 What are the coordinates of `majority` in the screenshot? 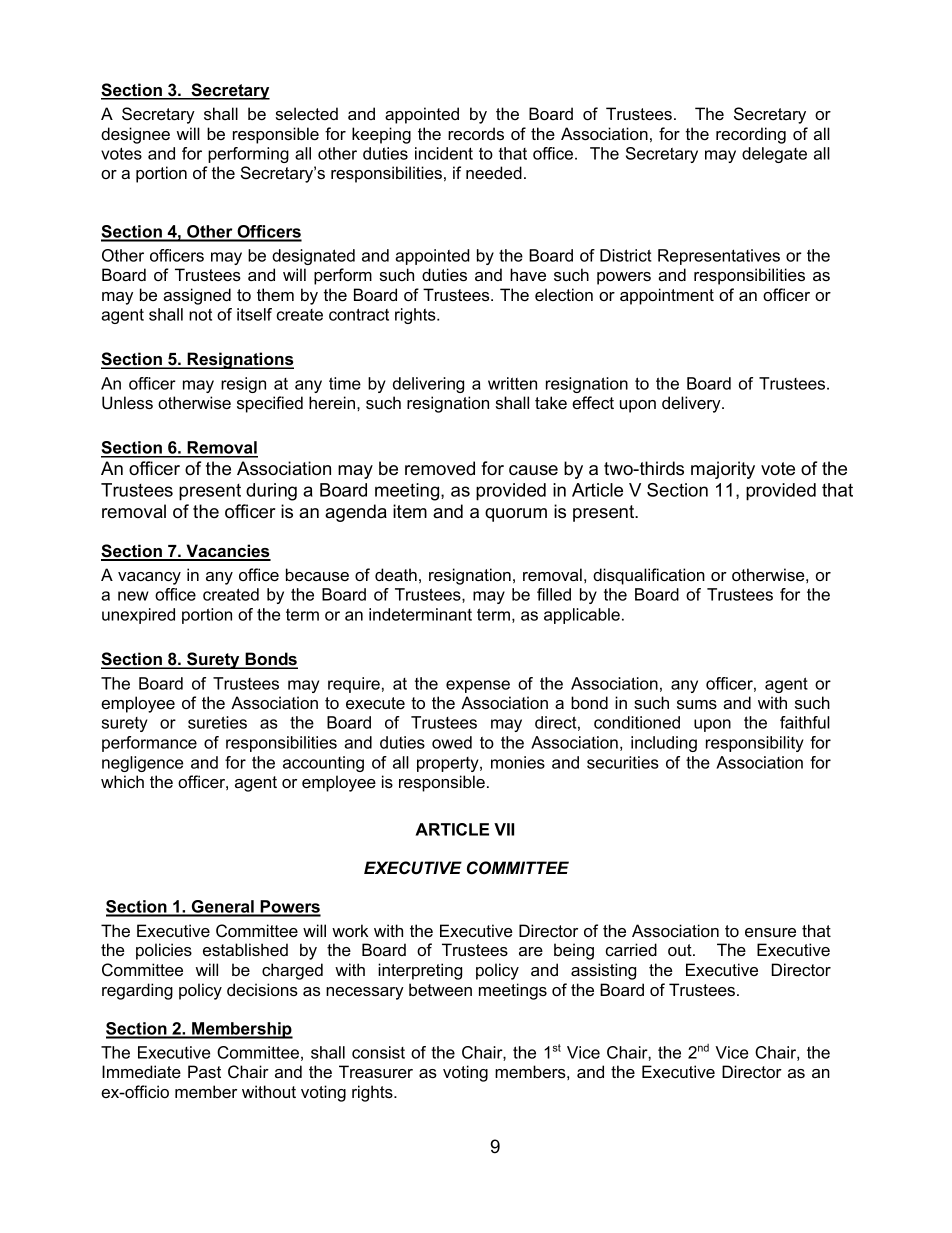 It's located at (723, 470).
